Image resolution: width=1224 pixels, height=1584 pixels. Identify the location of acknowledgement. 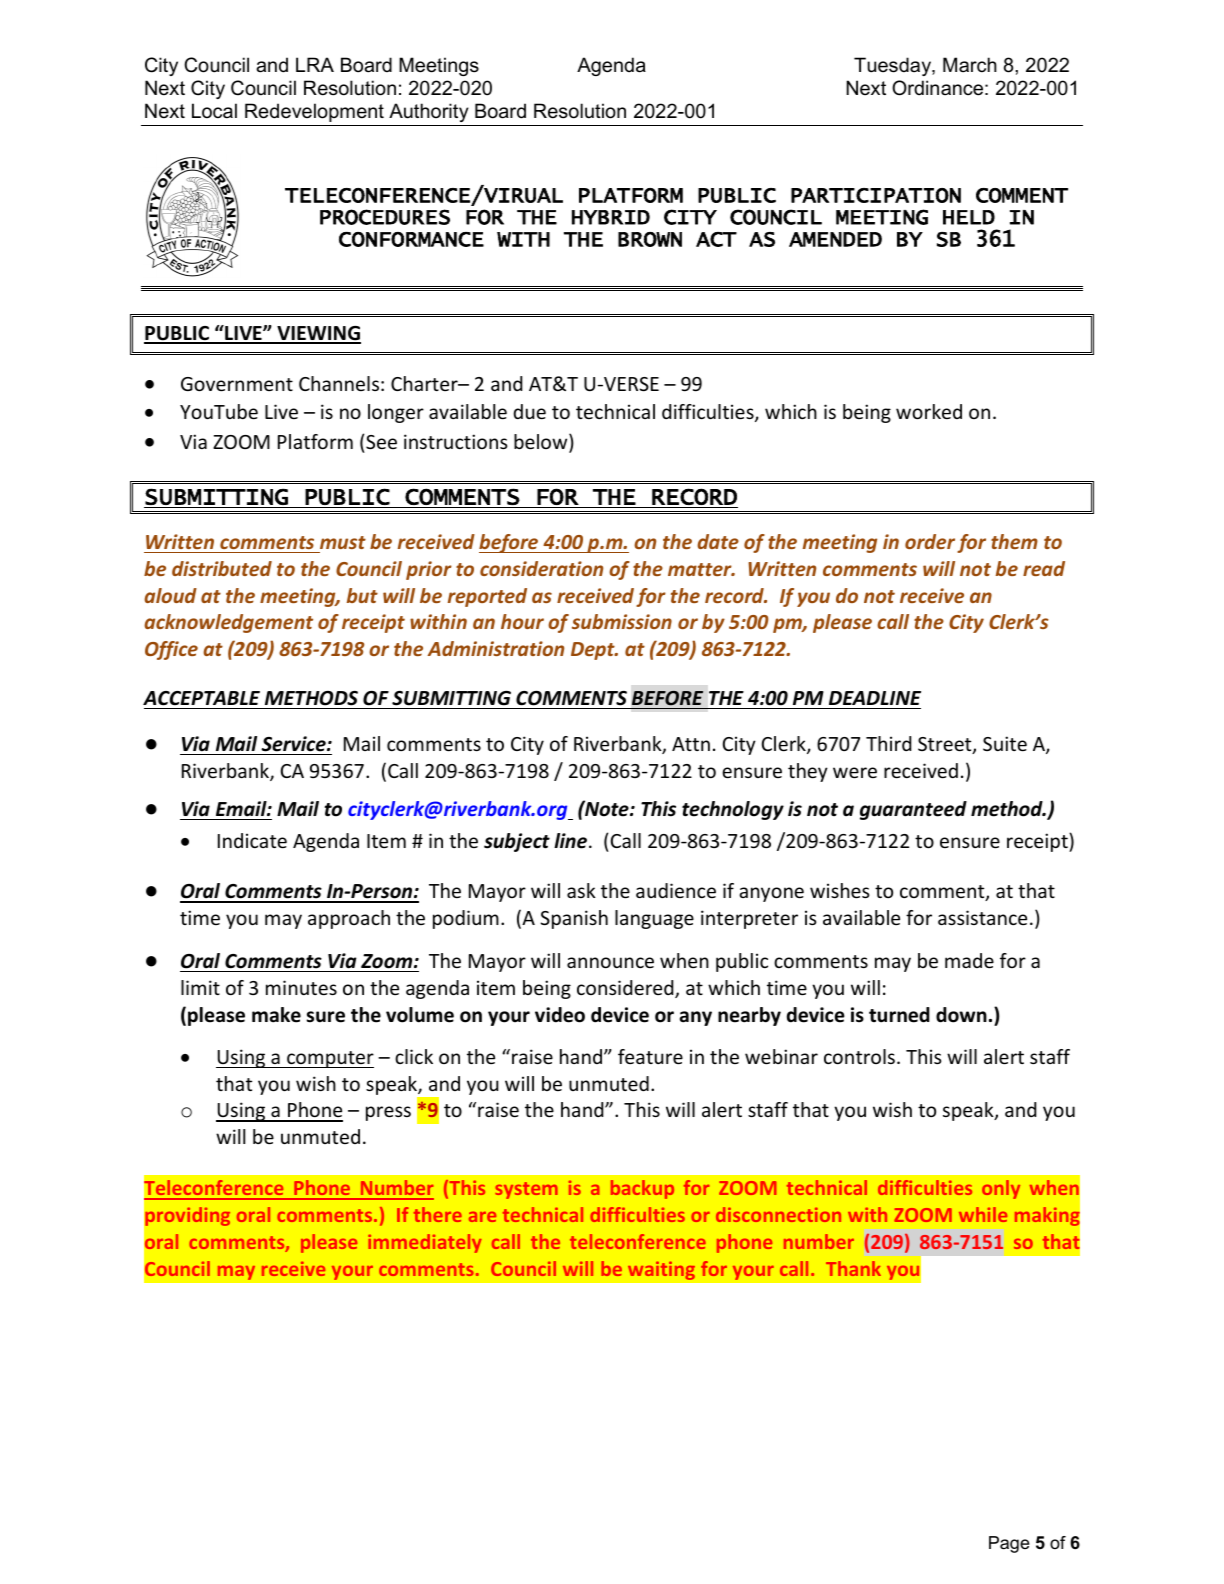
(228, 623).
